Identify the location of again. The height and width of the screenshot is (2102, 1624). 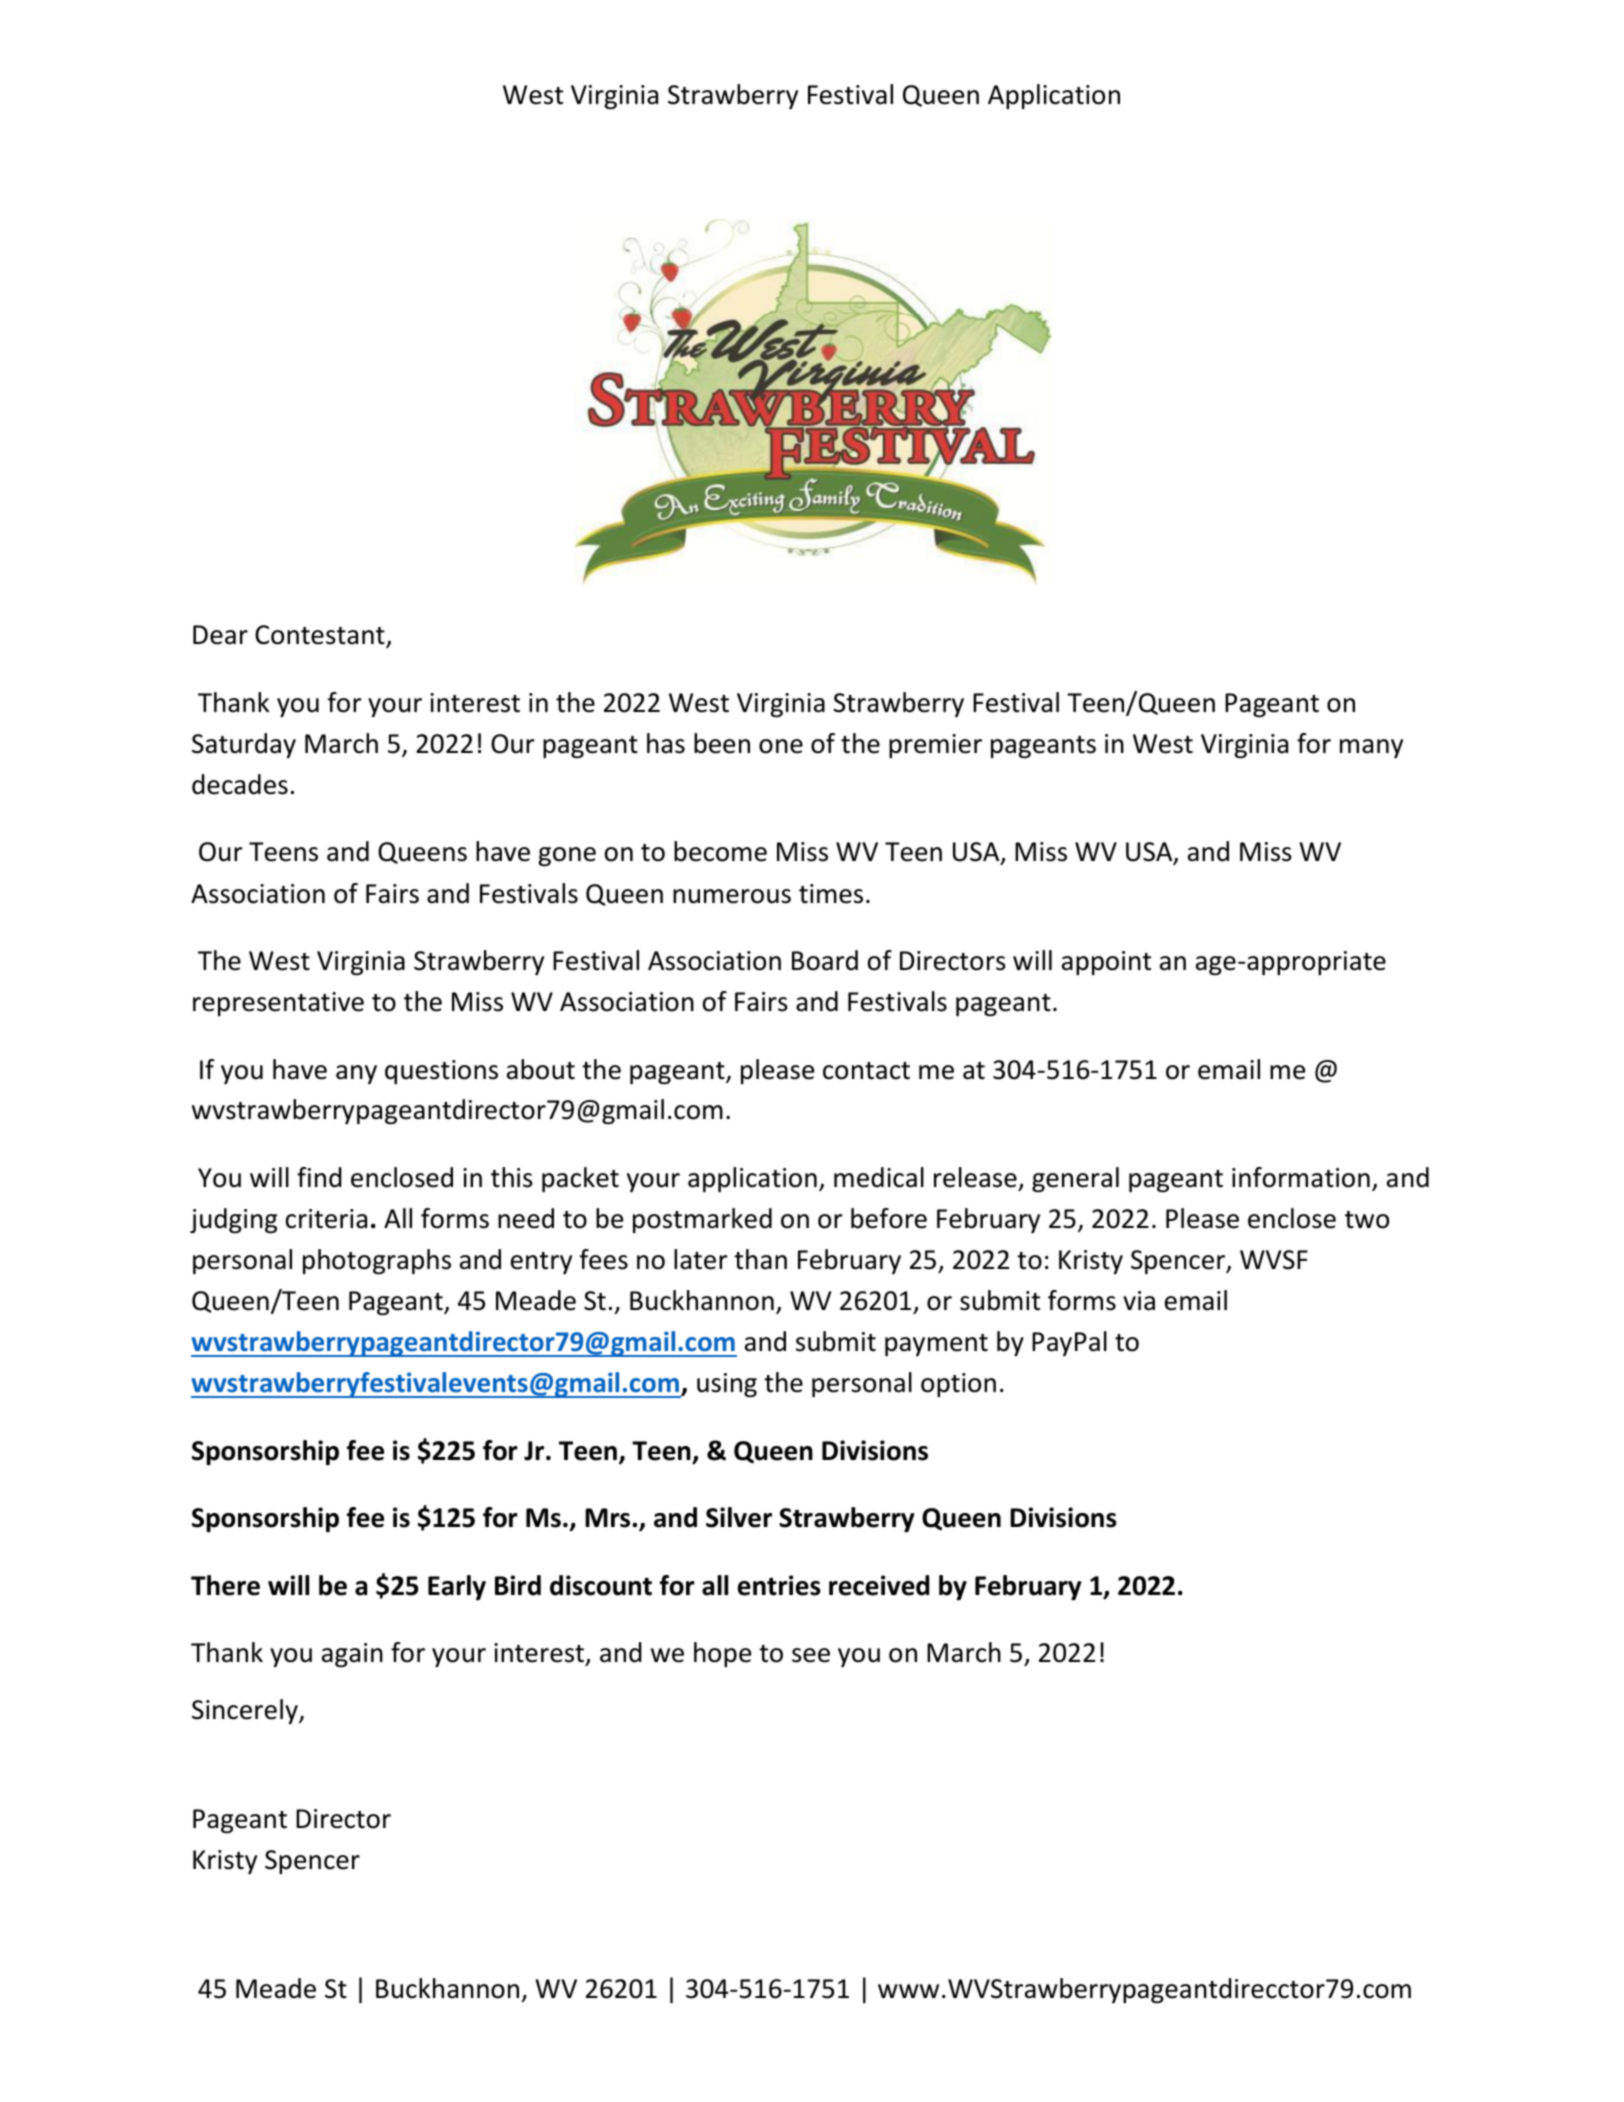
(352, 1655).
